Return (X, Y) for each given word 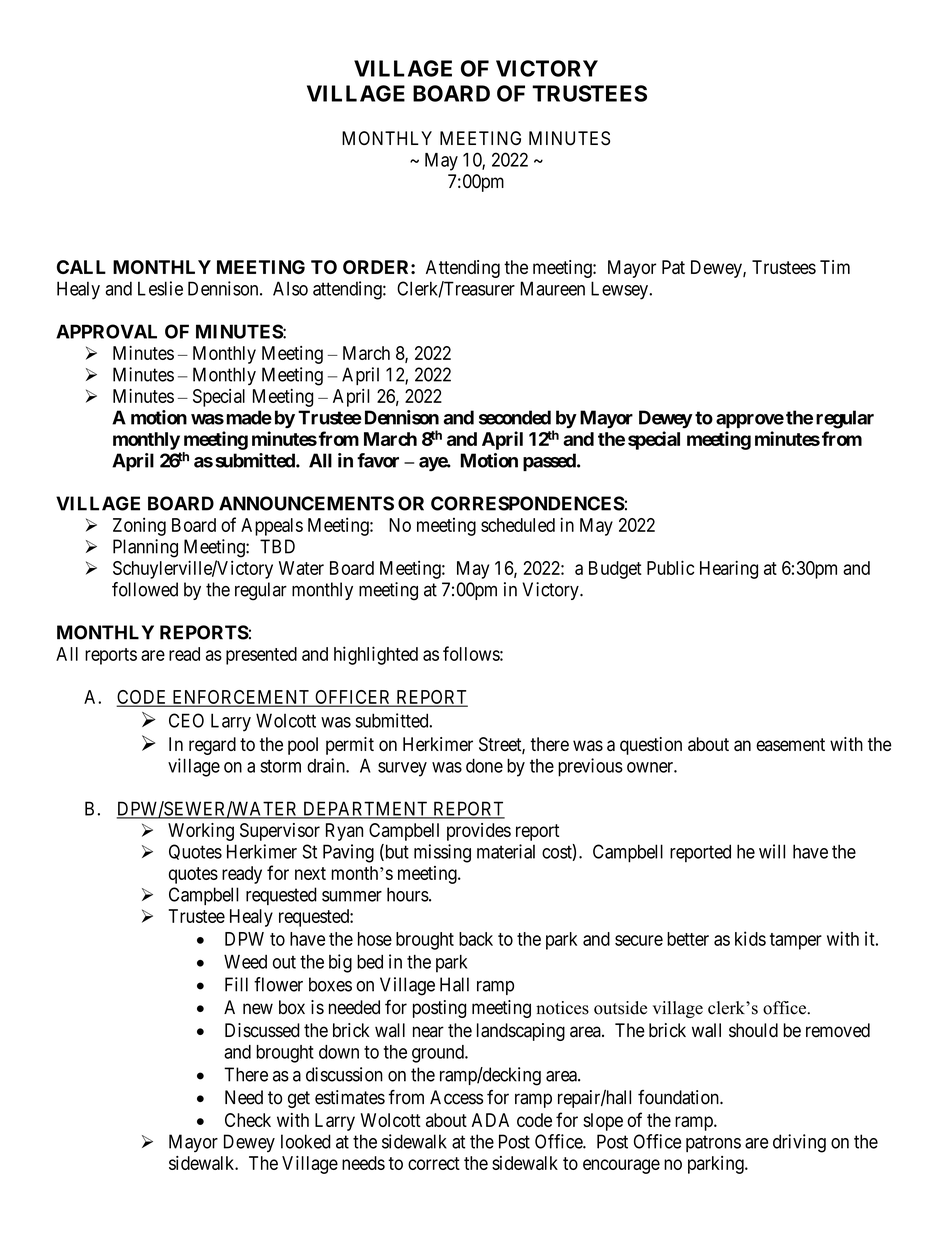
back (476, 939)
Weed (245, 962)
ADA (490, 1120)
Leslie (160, 288)
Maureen (552, 288)
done (484, 765)
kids (750, 938)
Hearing (729, 569)
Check (248, 1120)
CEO (186, 720)
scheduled (518, 525)
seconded (515, 417)
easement (790, 744)
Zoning (139, 527)
